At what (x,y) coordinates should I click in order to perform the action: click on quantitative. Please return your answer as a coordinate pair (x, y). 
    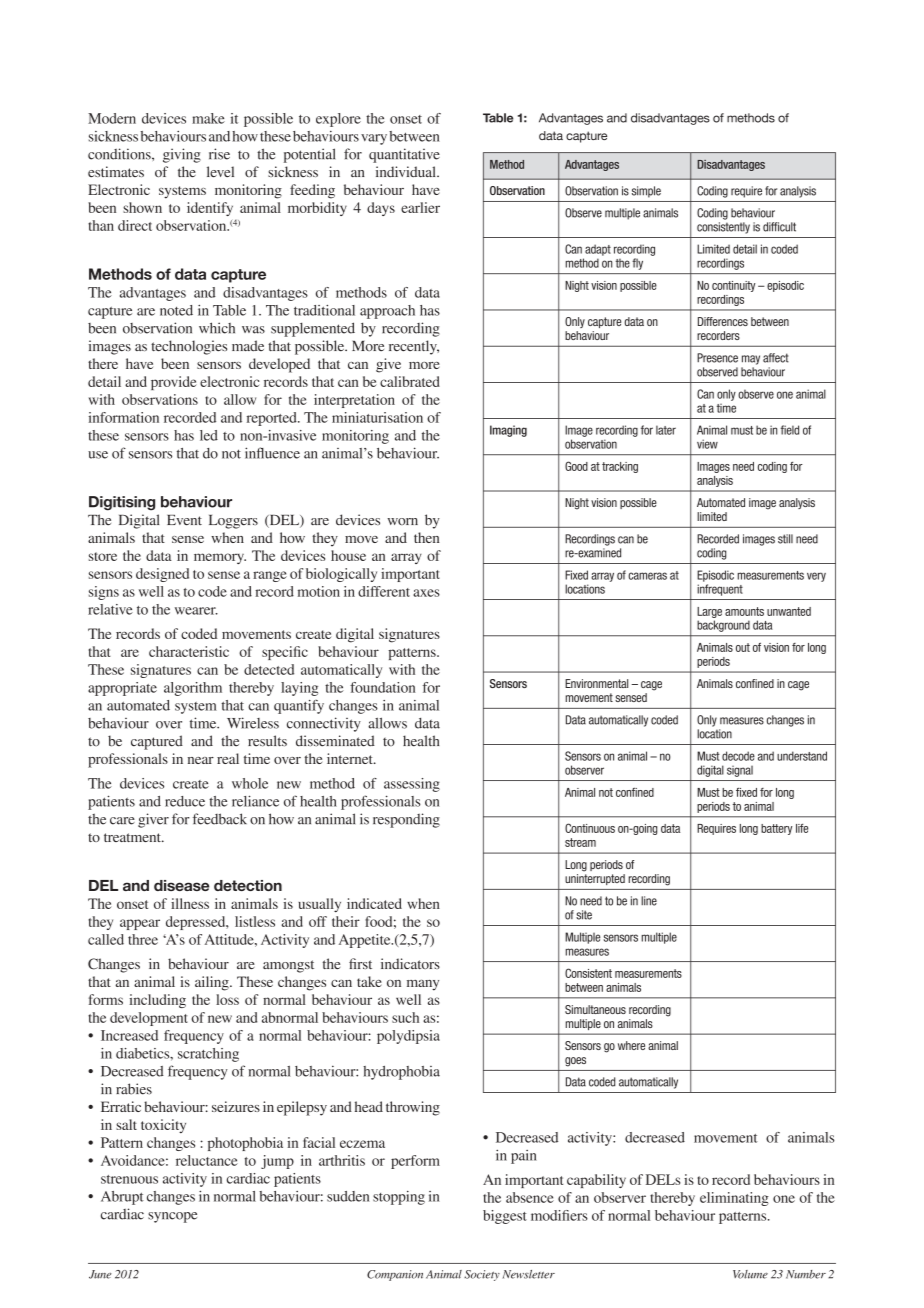
    Looking at the image, I should click on (404, 155).
